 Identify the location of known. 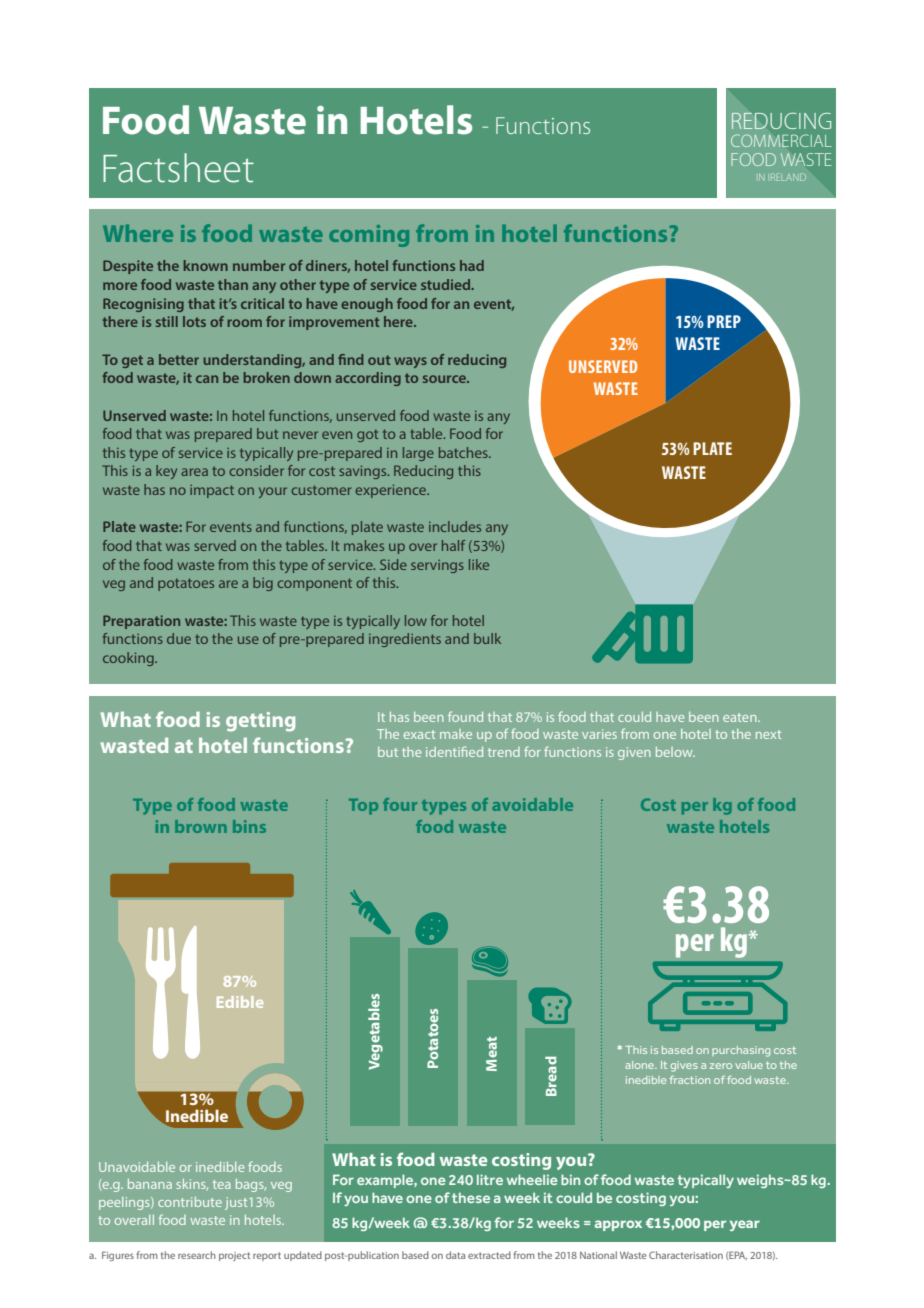
(206, 265).
